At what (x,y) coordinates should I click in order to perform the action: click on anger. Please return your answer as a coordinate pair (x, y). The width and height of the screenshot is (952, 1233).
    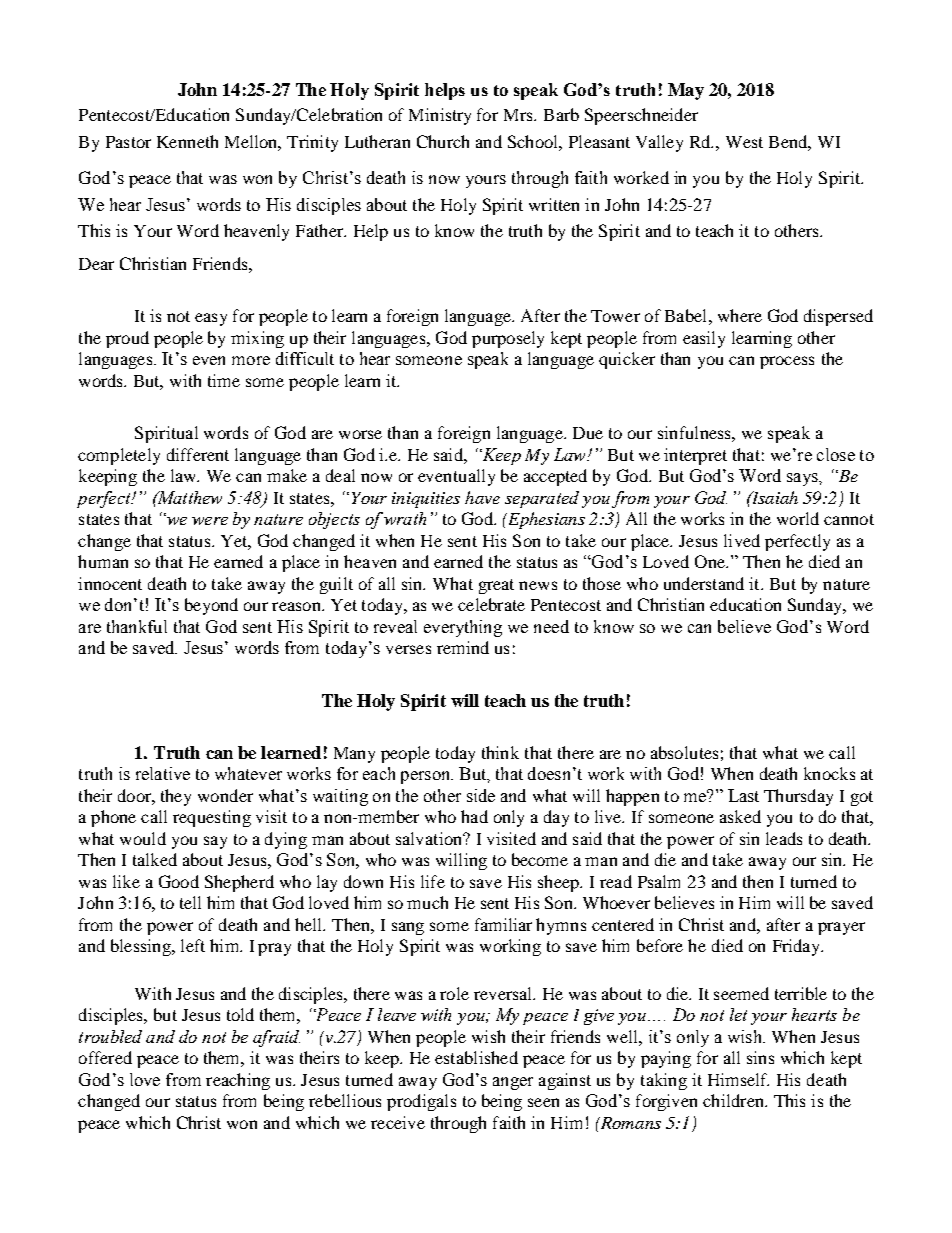
    Looking at the image, I should click on (513, 1083).
